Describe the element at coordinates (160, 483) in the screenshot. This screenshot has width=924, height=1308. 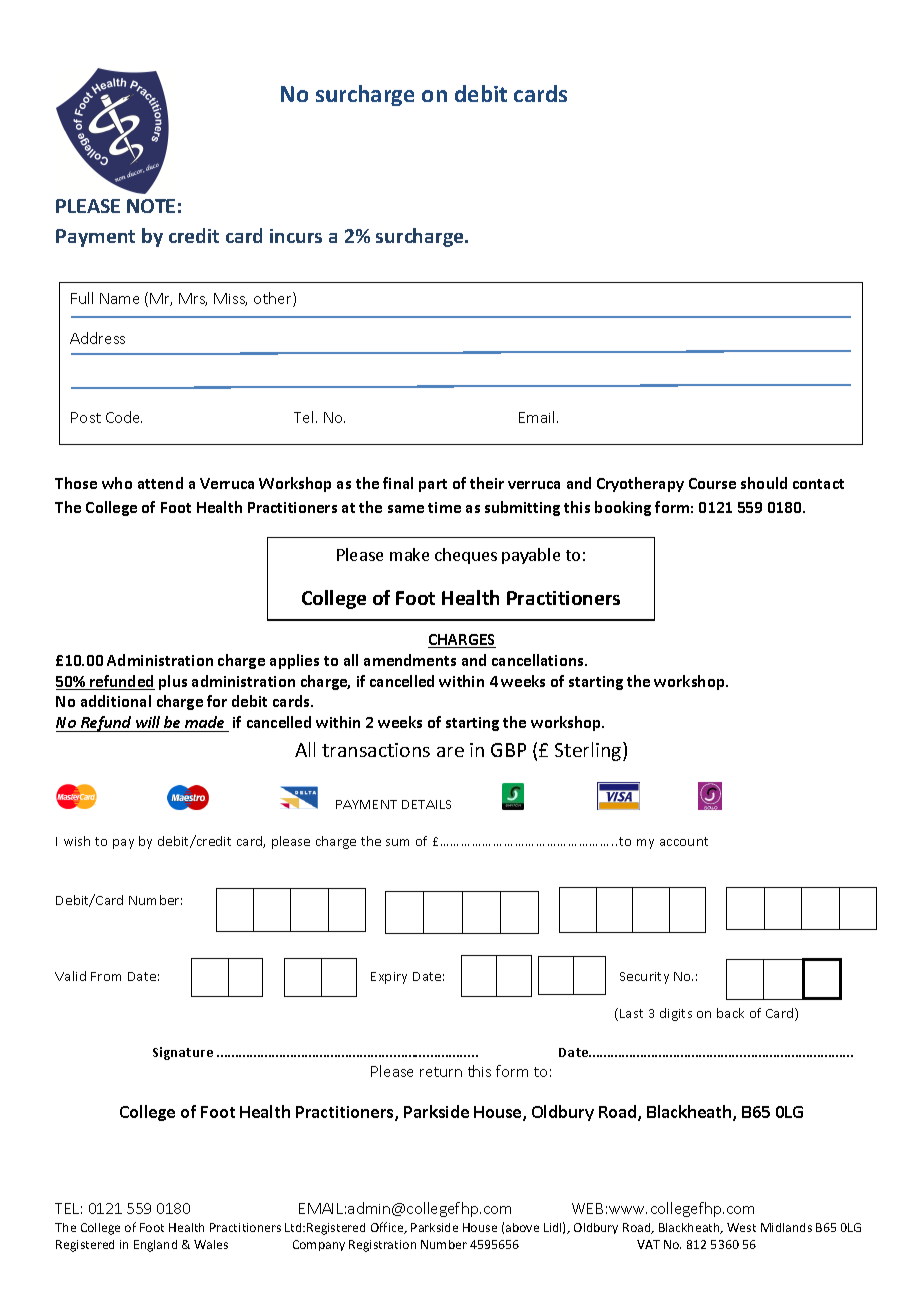
I see `attend` at that location.
